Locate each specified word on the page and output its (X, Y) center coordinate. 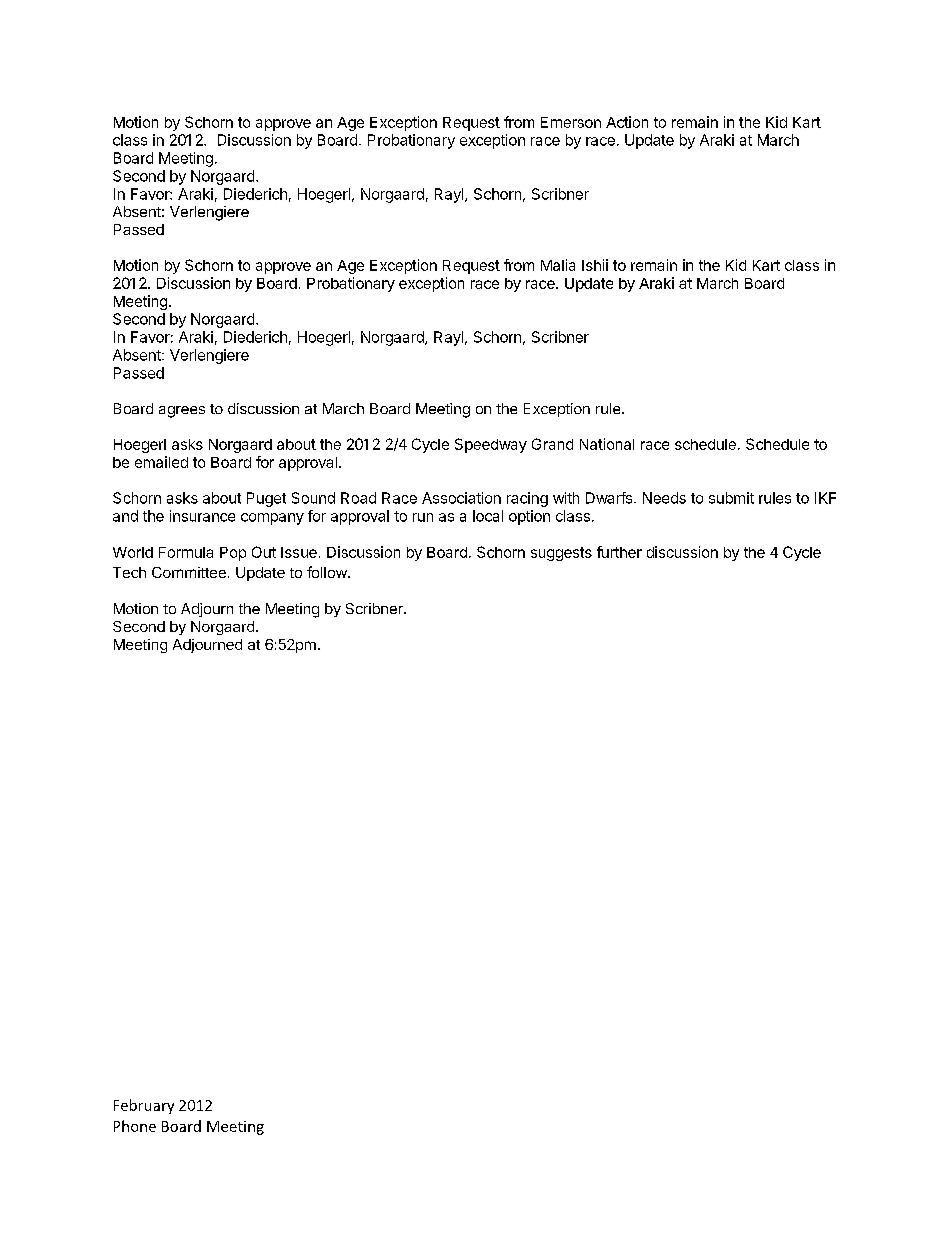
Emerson (571, 122)
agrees (182, 412)
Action (627, 122)
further (619, 552)
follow (328, 572)
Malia (558, 265)
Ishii (595, 265)
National (607, 444)
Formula (186, 552)
